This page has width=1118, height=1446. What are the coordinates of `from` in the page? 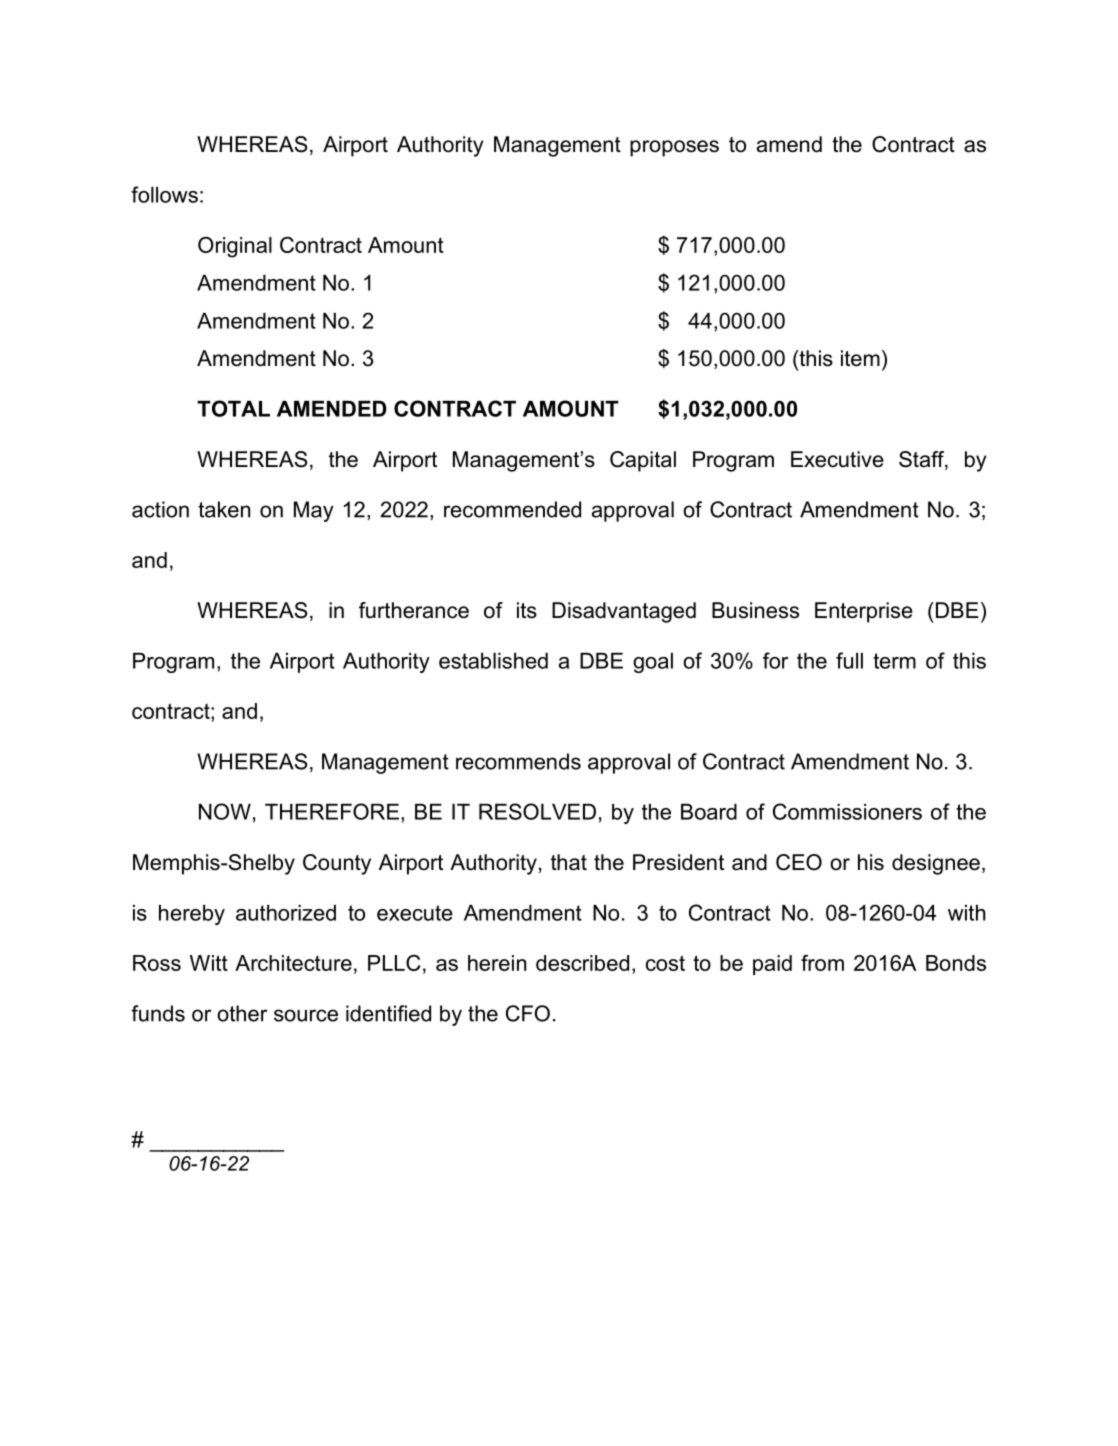 It's located at (822, 963).
